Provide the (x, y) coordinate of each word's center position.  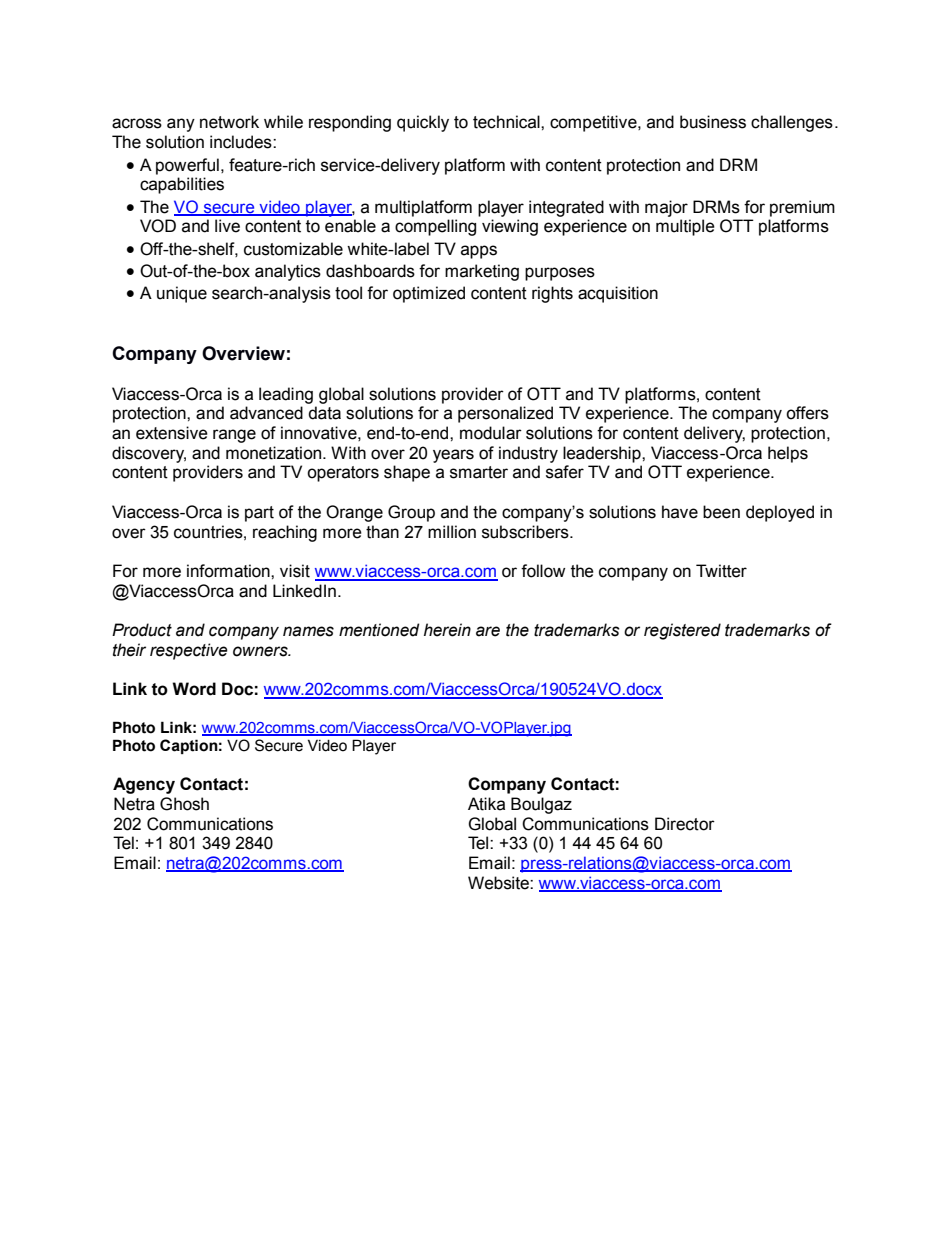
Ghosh (184, 804)
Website (499, 883)
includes (242, 142)
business (713, 122)
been (721, 512)
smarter (479, 472)
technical (507, 122)
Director (685, 824)
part (259, 514)
